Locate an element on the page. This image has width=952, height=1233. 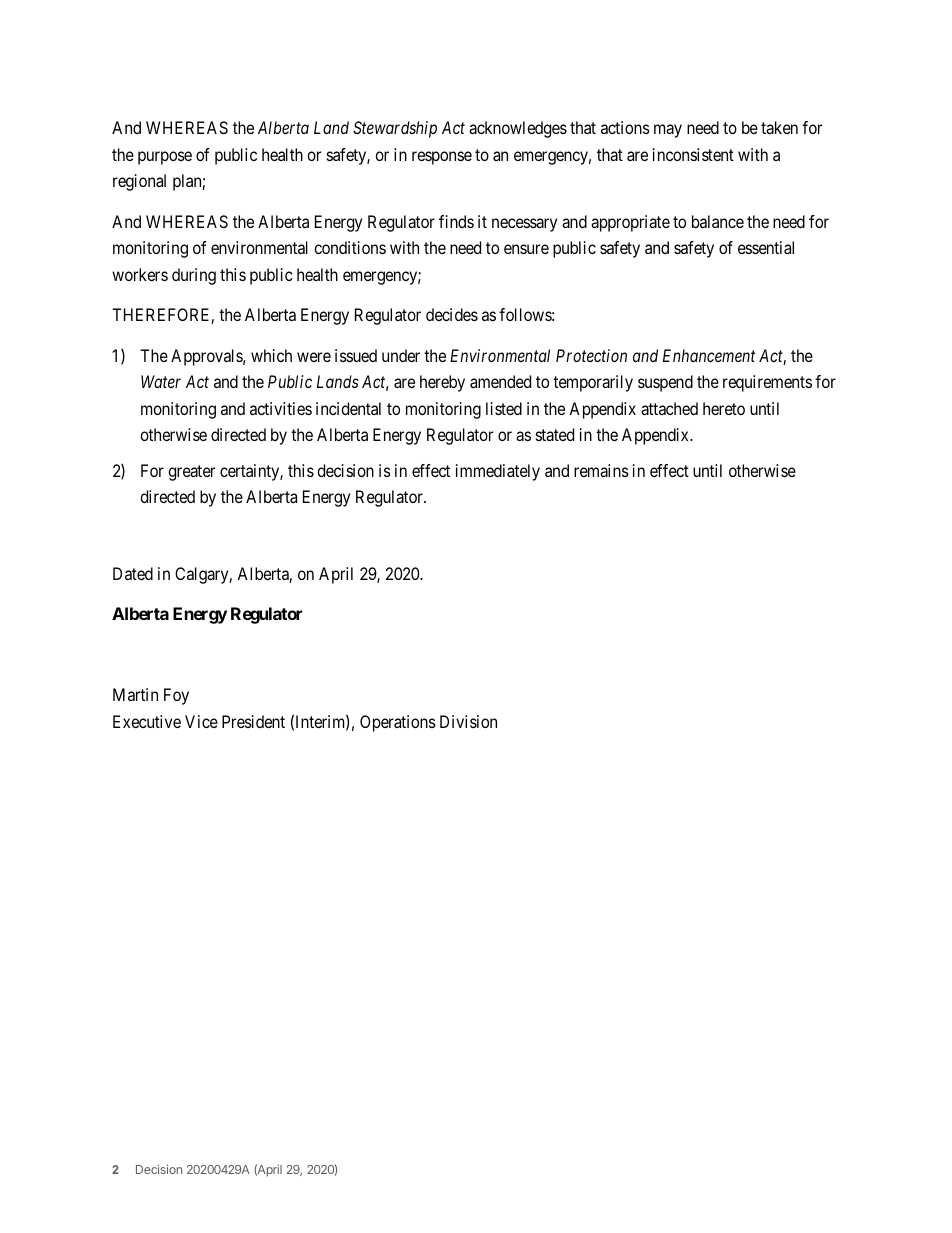
Operations is located at coordinates (398, 723).
